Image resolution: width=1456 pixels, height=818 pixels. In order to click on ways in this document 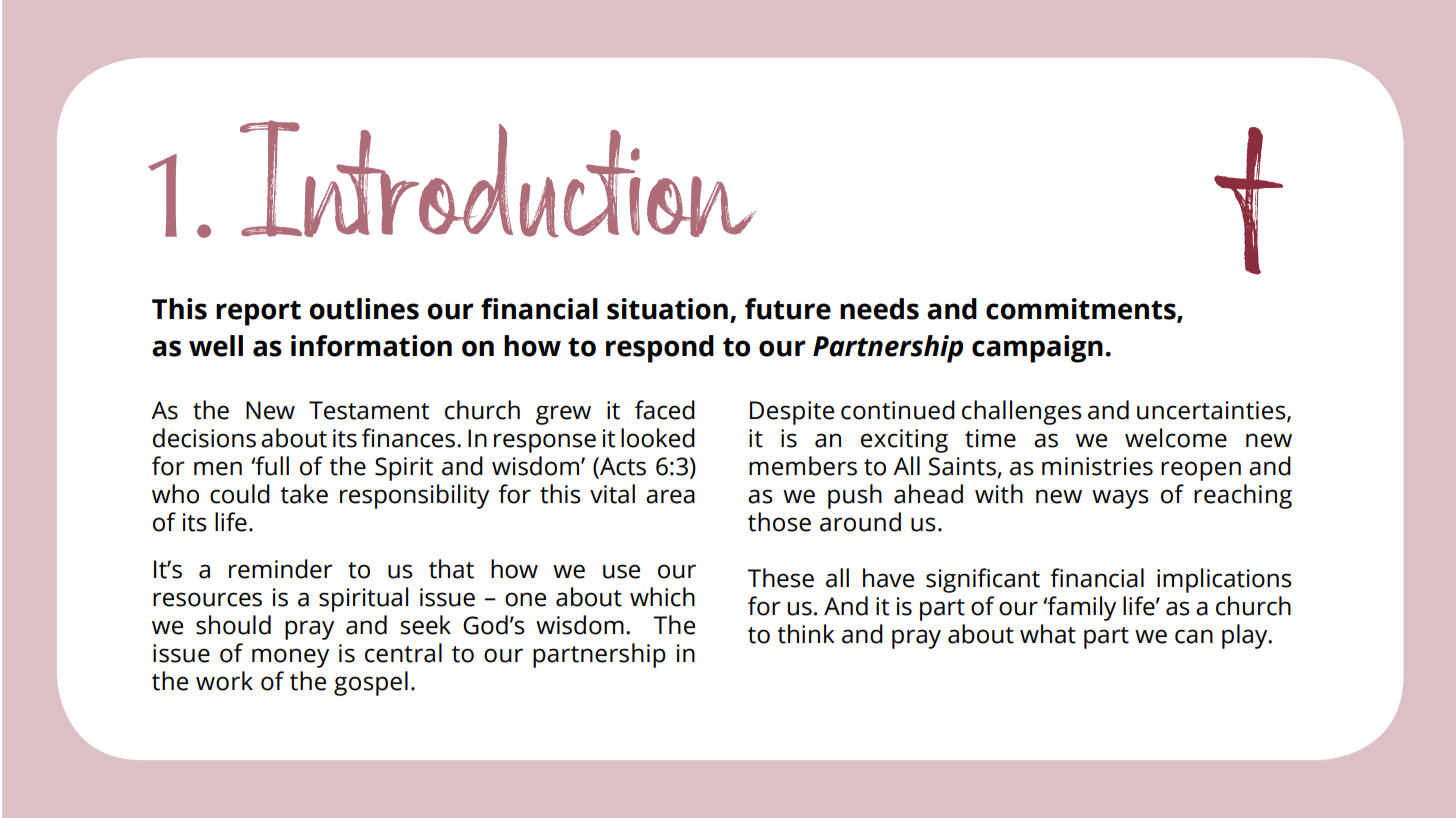, I will do `click(1120, 499)`.
